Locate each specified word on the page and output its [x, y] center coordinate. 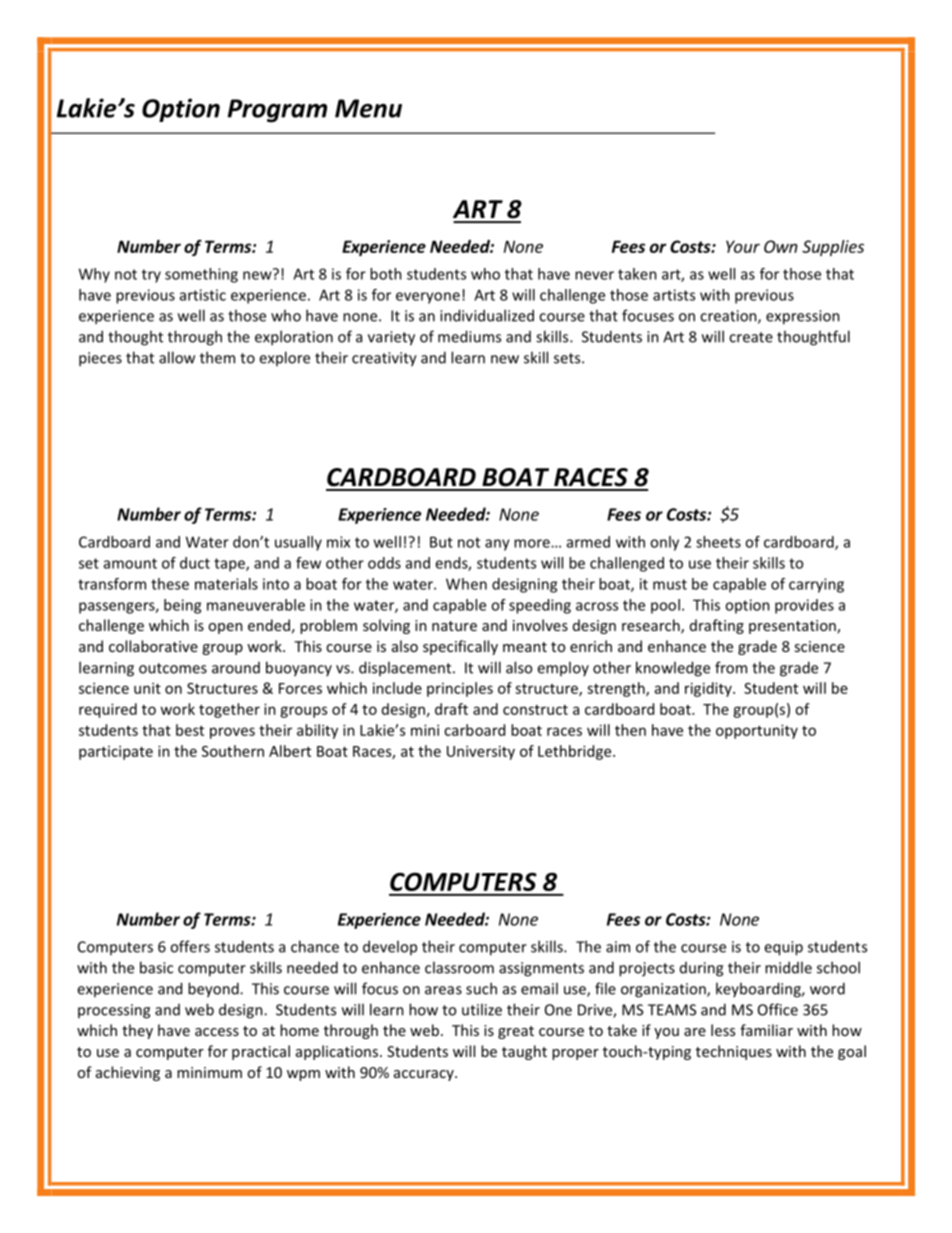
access [217, 1032]
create [751, 337]
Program [277, 111]
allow [177, 357]
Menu [368, 108]
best [190, 730]
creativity [384, 359]
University [481, 752]
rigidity [709, 689]
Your [743, 246]
